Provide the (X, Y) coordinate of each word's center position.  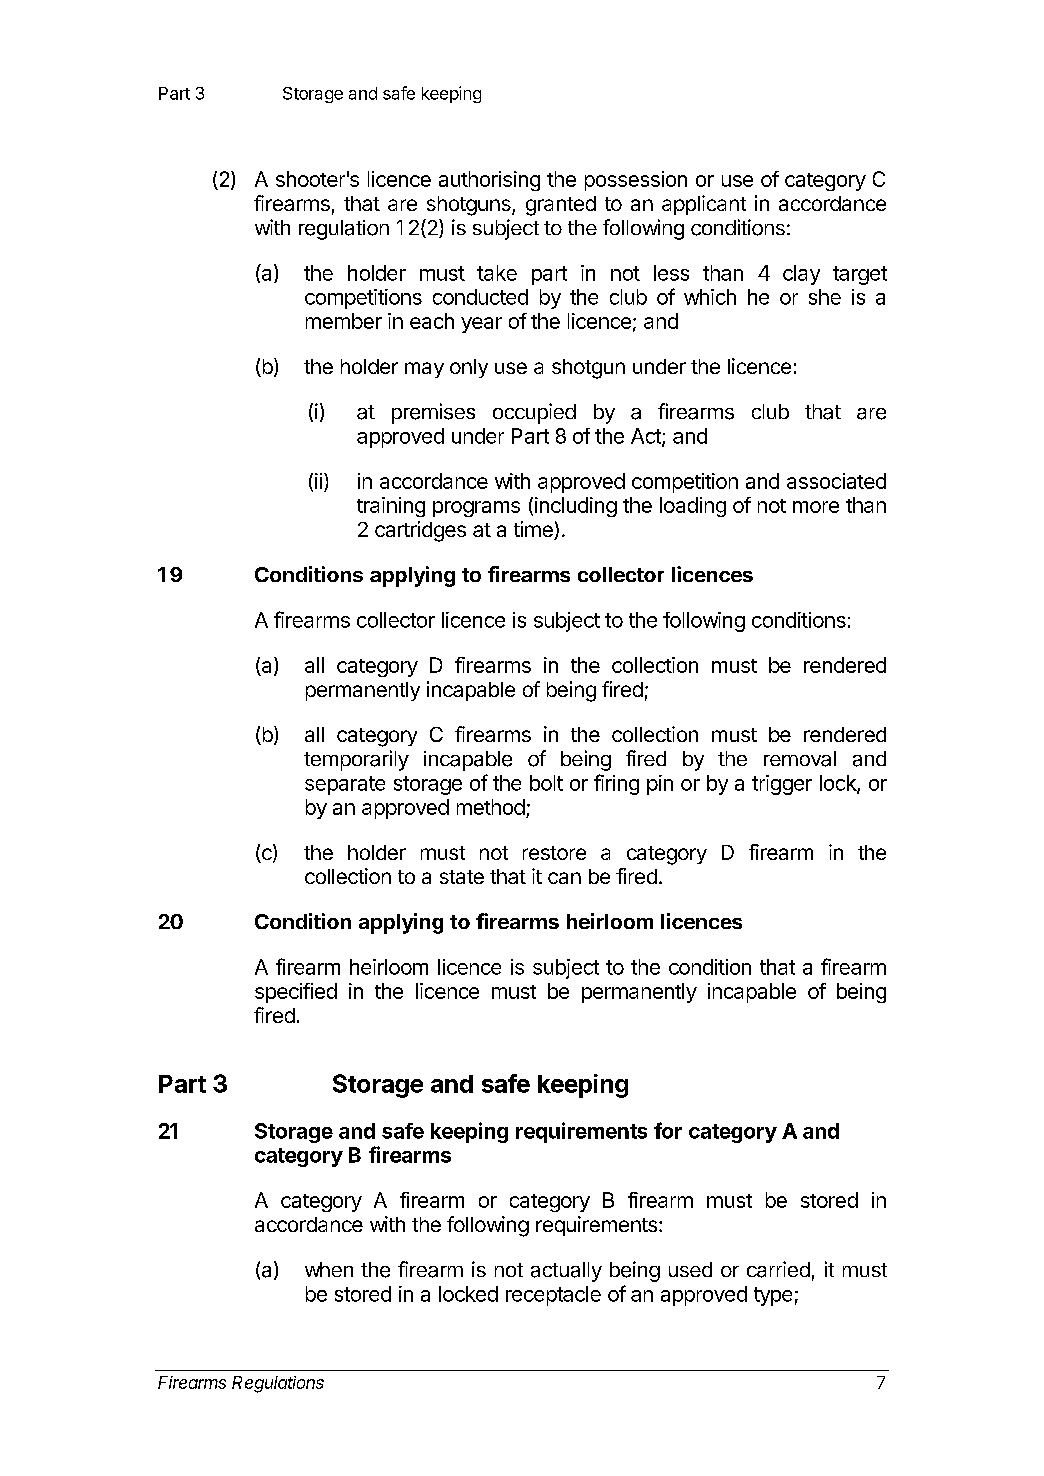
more (816, 507)
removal (800, 759)
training (391, 507)
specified (296, 993)
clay (801, 275)
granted (561, 206)
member (344, 321)
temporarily (356, 760)
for (668, 1130)
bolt (546, 783)
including (576, 507)
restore (554, 853)
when (329, 1269)
